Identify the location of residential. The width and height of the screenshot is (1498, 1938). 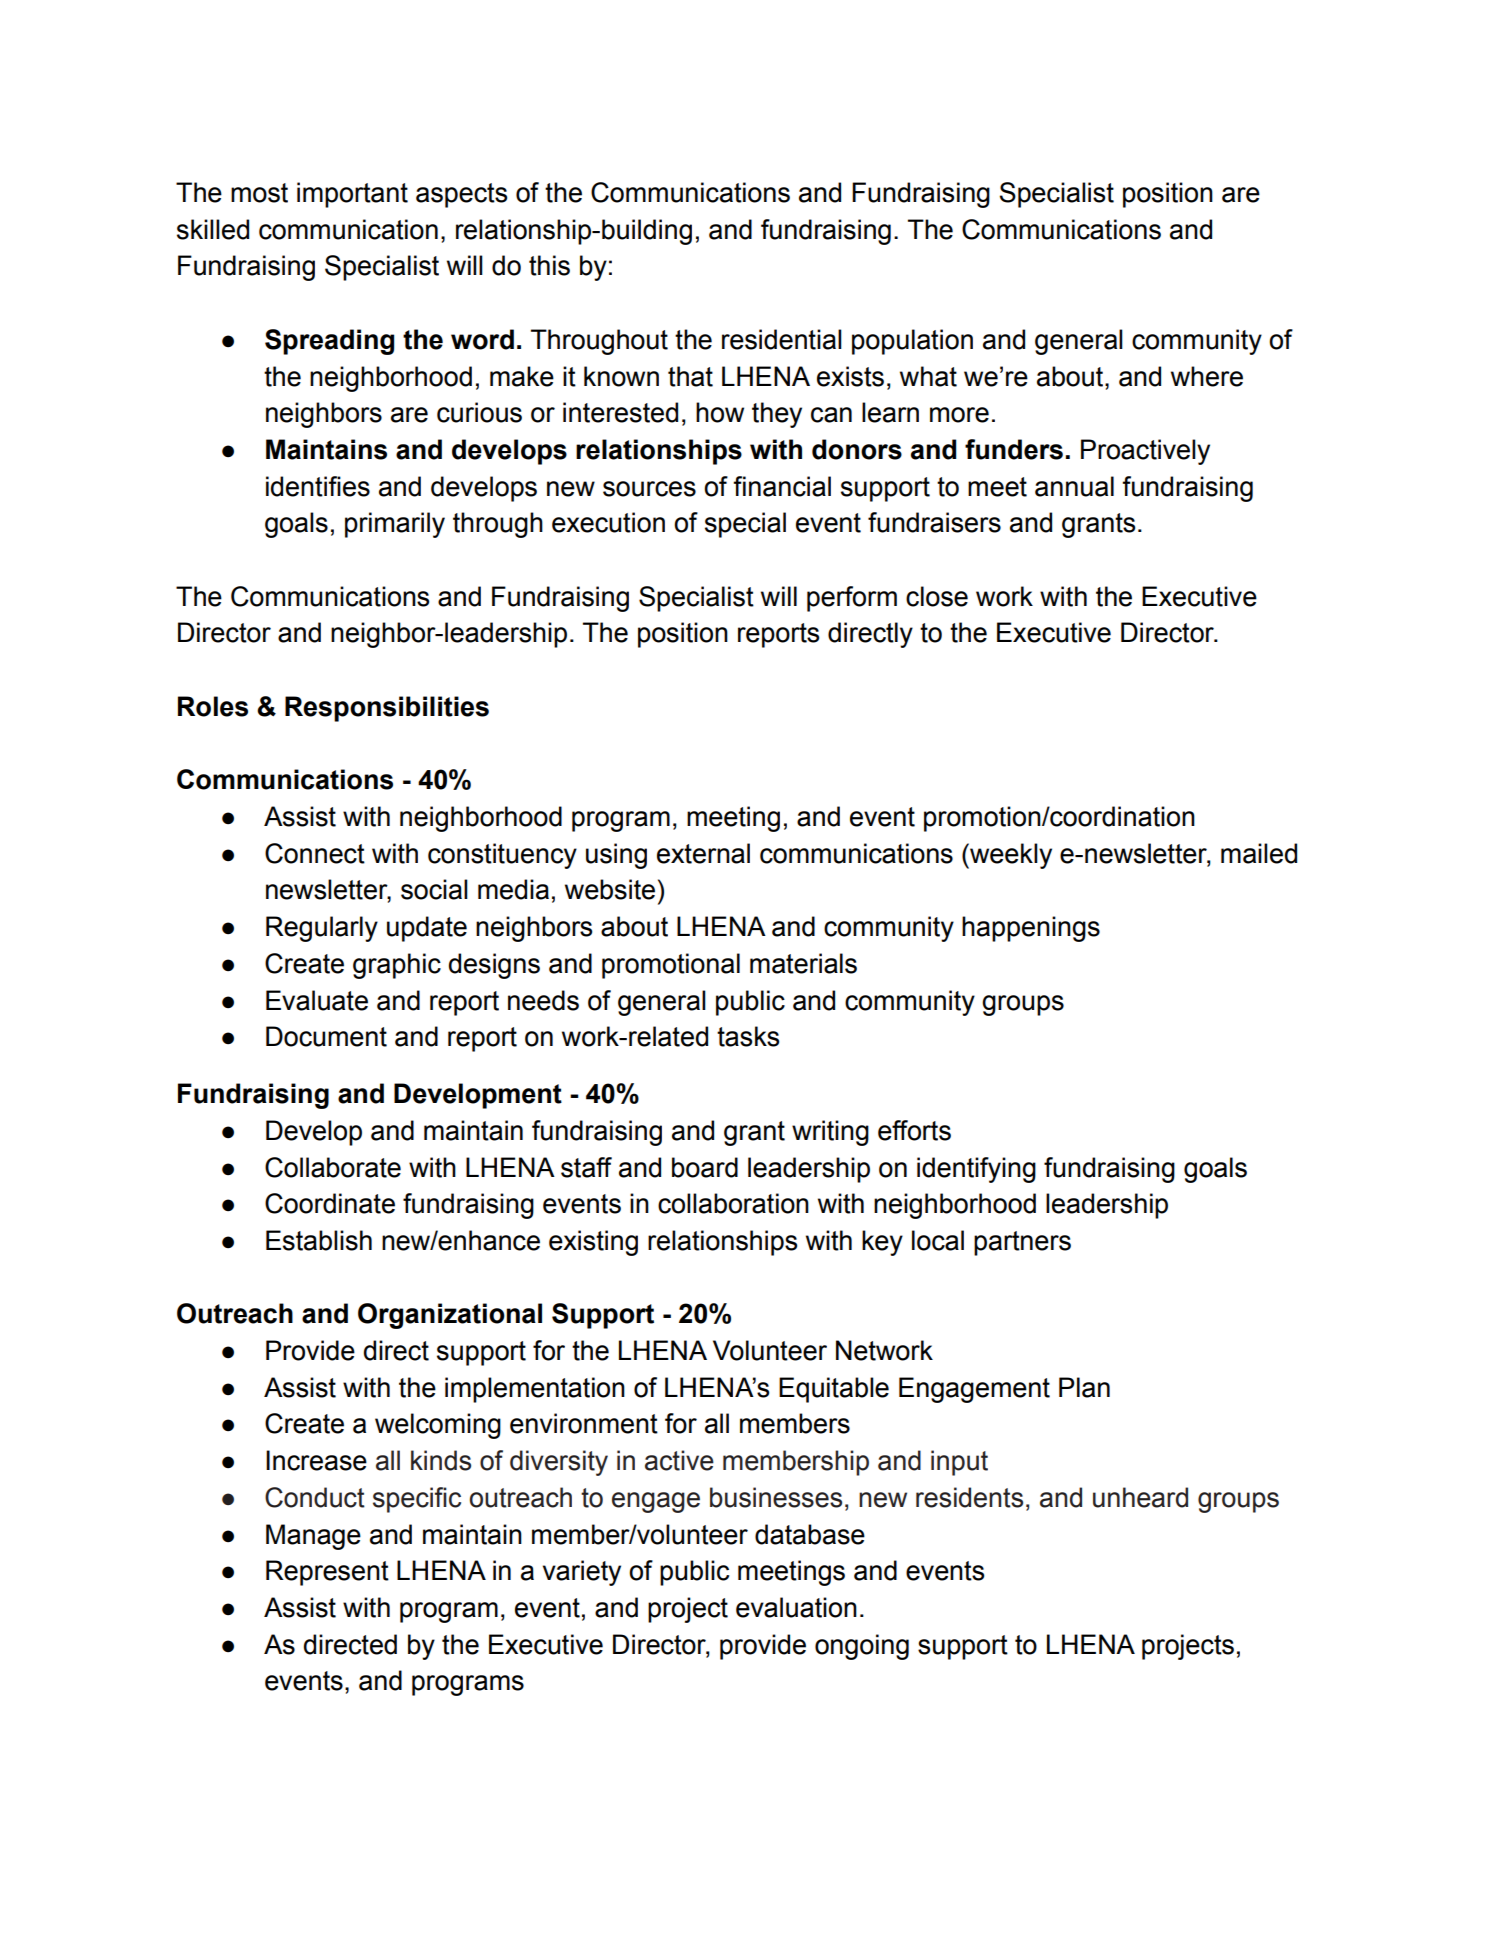
(782, 339).
